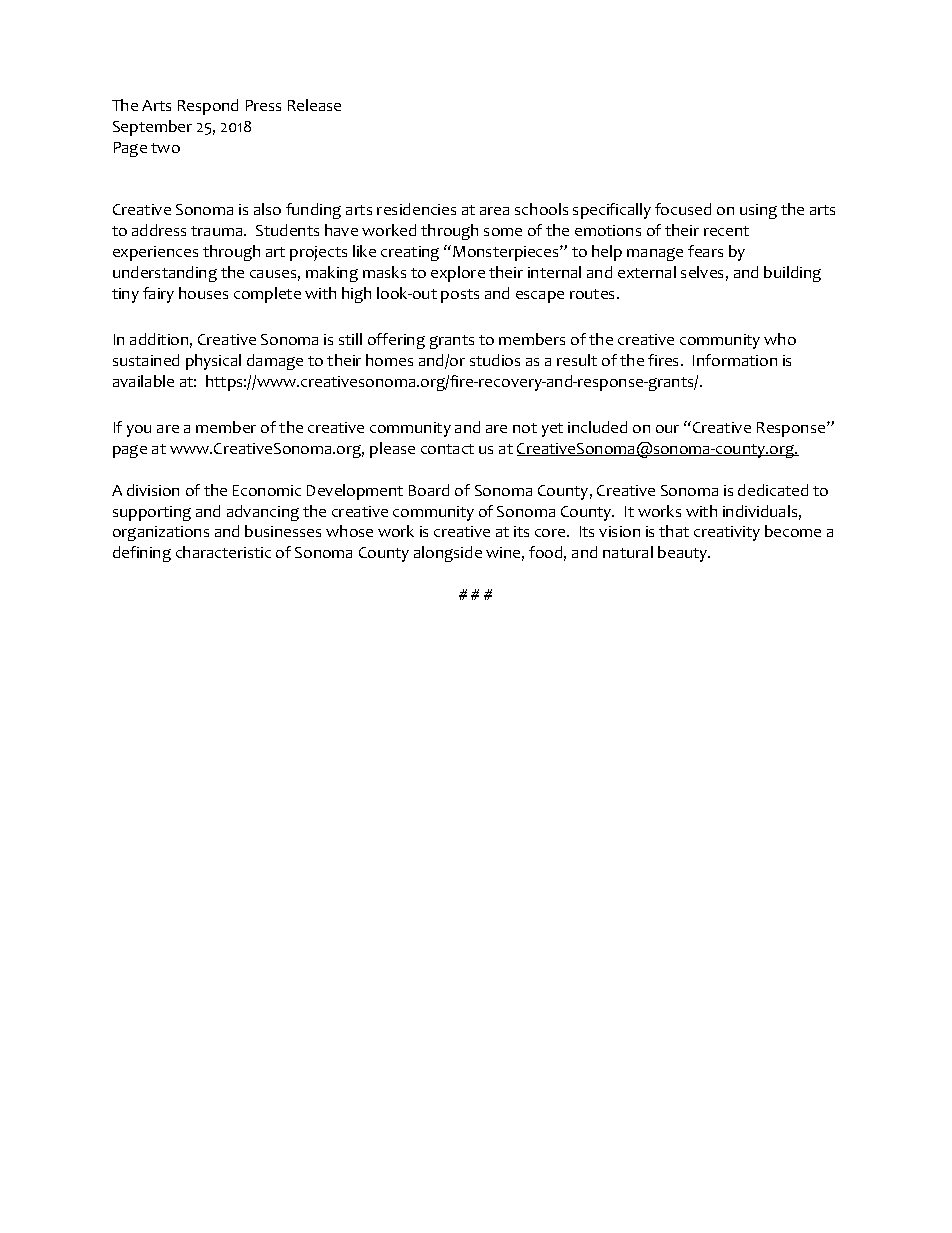  Describe the element at coordinates (396, 341) in the screenshot. I see `offering` at that location.
